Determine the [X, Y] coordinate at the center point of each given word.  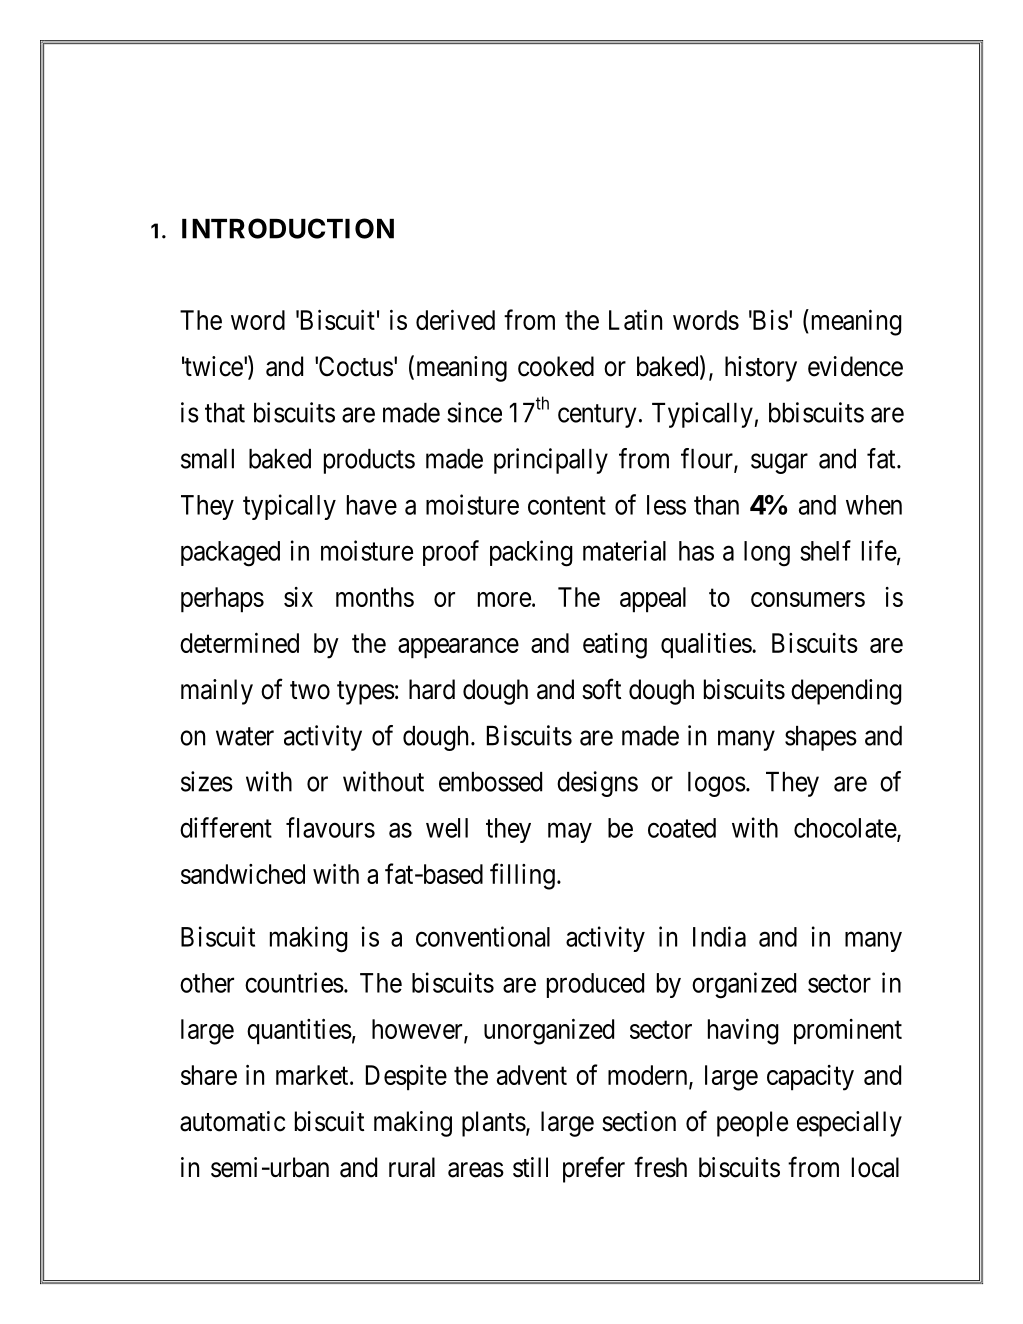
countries [294, 982]
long [767, 554]
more [504, 599]
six [298, 597]
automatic [232, 1121]
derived [455, 319]
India [719, 936]
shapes [821, 738]
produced [595, 985]
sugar [779, 464]
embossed [490, 782]
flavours [330, 827]
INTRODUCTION [288, 228]
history [761, 369]
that [225, 413]
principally [551, 461]
